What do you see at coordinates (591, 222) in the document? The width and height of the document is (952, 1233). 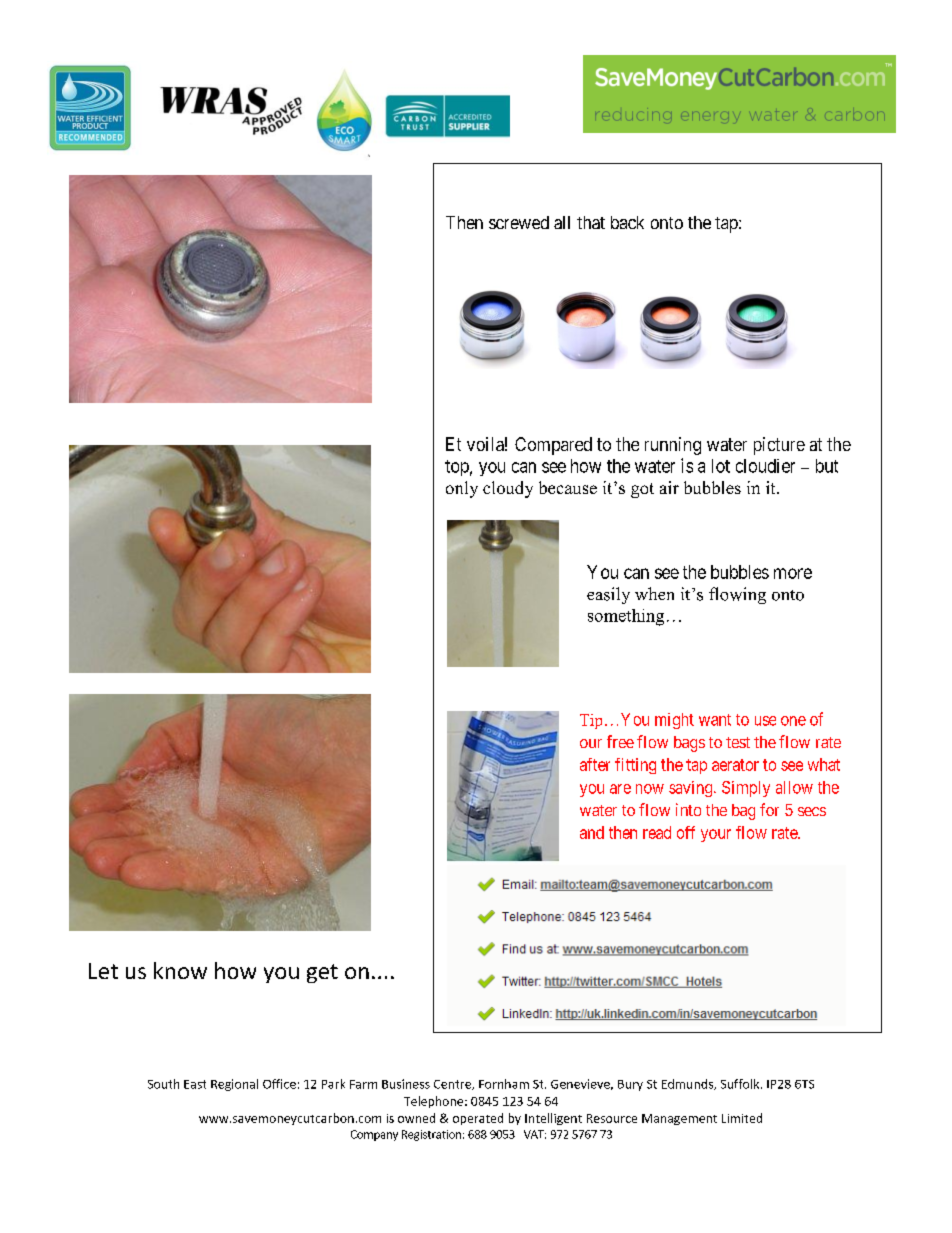 I see `that` at bounding box center [591, 222].
